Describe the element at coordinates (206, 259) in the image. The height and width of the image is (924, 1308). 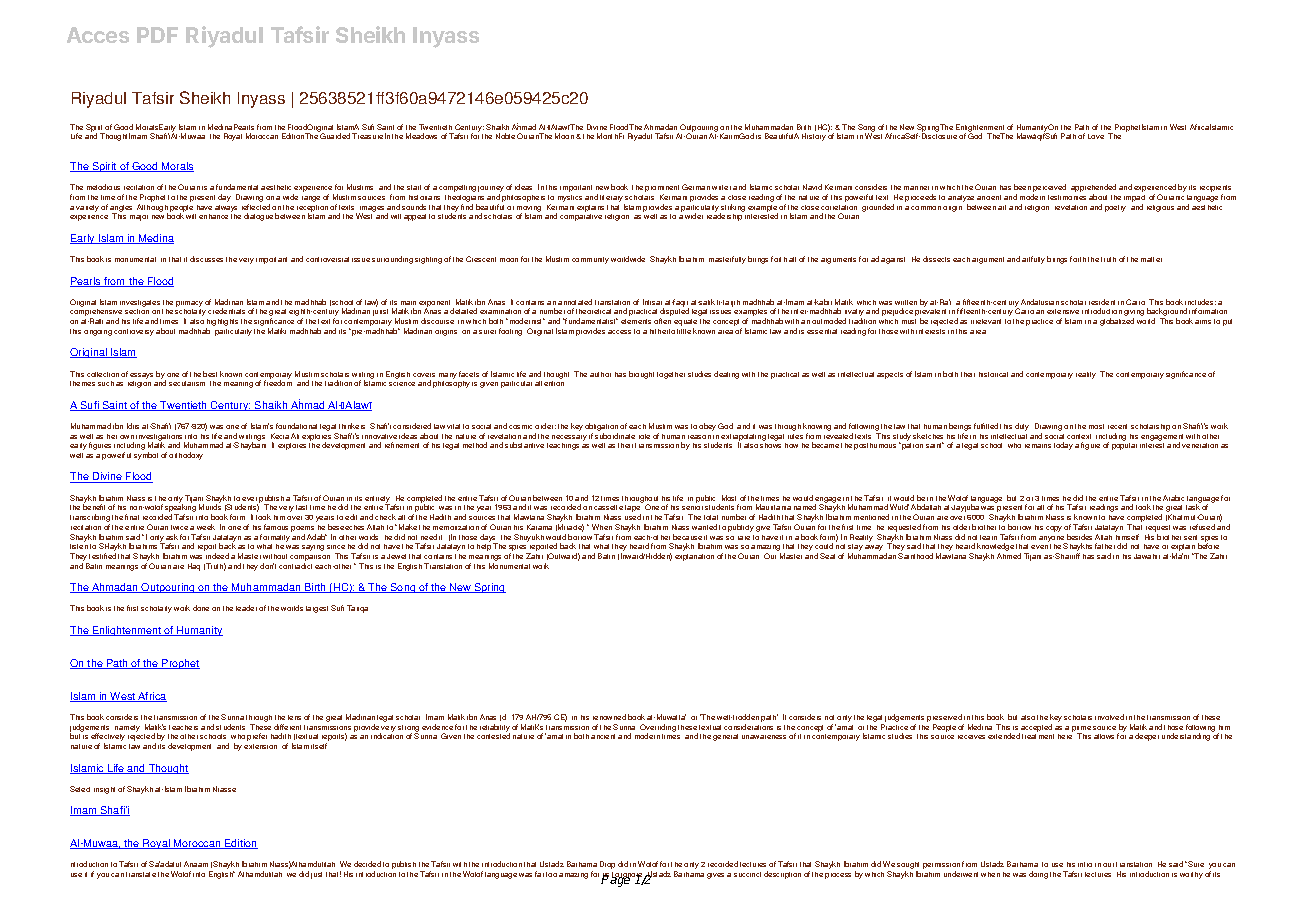
I see `discusses` at that location.
